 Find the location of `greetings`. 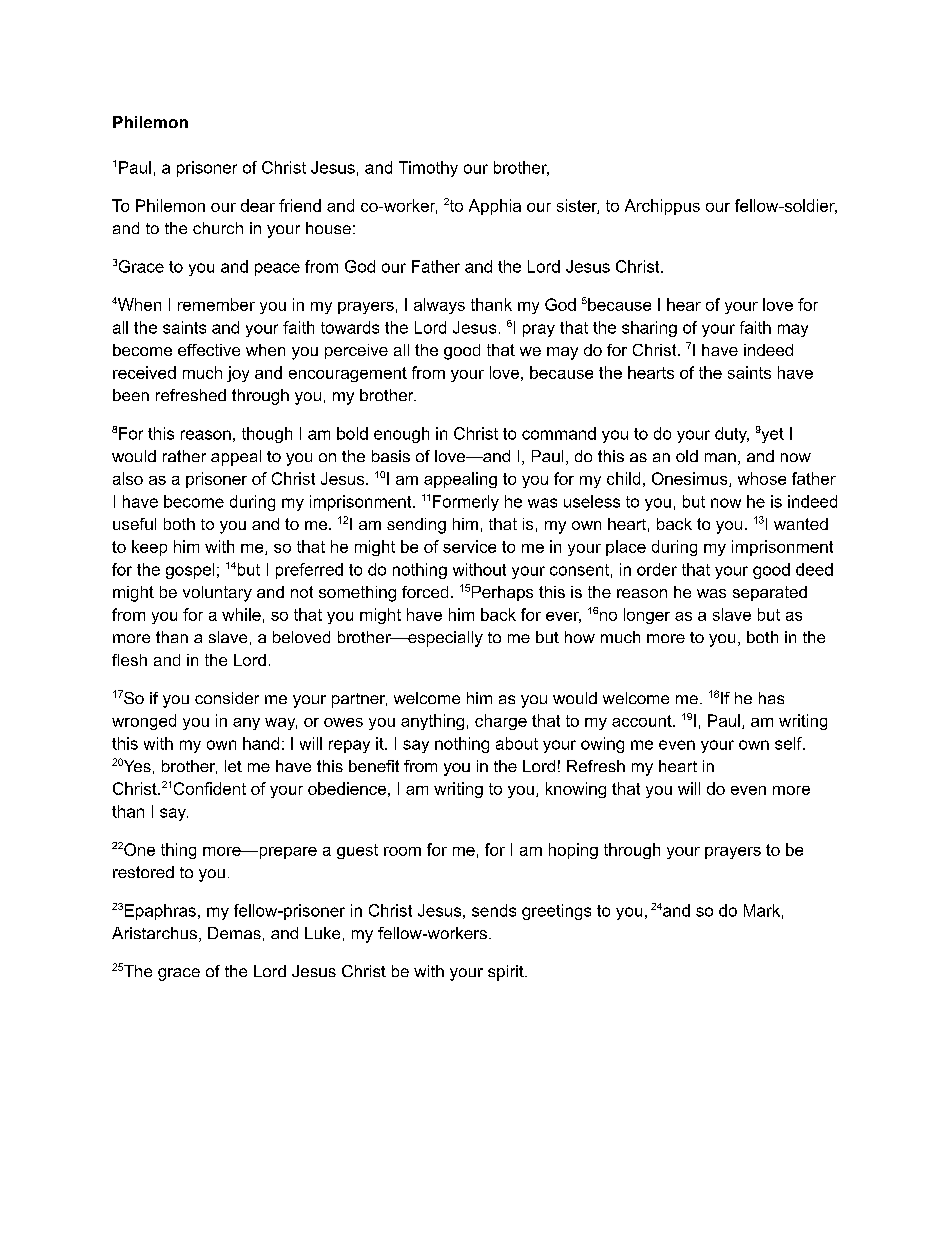

greetings is located at coordinates (556, 912).
